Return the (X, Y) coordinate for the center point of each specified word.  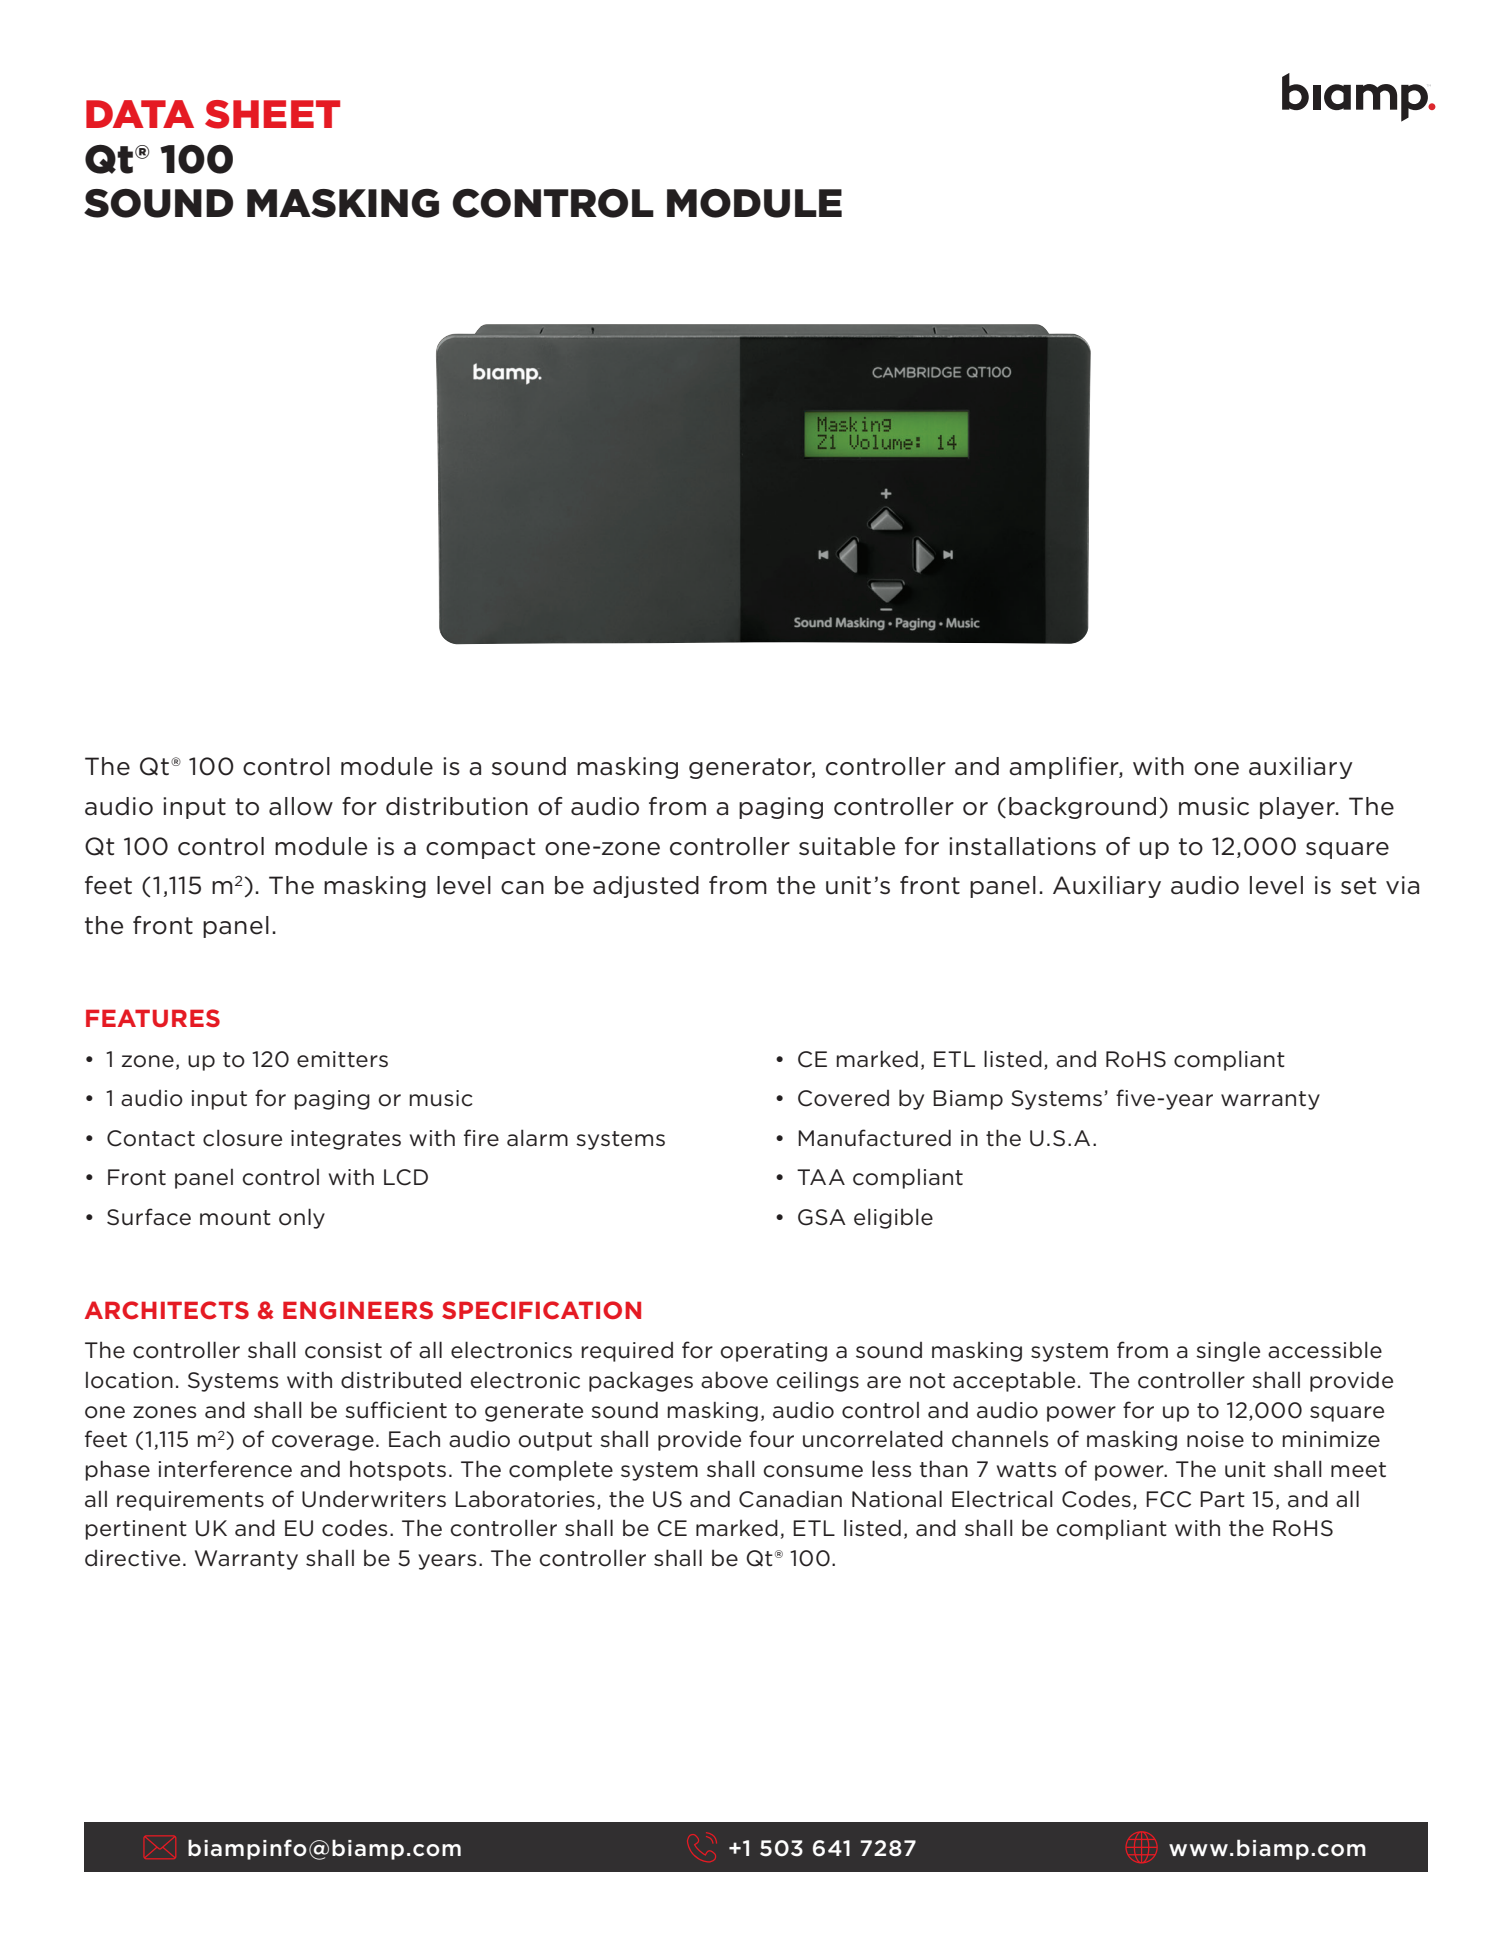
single (1228, 1351)
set (1358, 886)
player (1298, 808)
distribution (457, 806)
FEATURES (153, 1018)
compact (480, 848)
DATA (140, 114)
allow (301, 806)
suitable (847, 846)
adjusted (646, 887)
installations (1022, 846)
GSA (822, 1217)
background (1082, 808)
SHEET (272, 114)
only (302, 1218)
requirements (190, 1501)
